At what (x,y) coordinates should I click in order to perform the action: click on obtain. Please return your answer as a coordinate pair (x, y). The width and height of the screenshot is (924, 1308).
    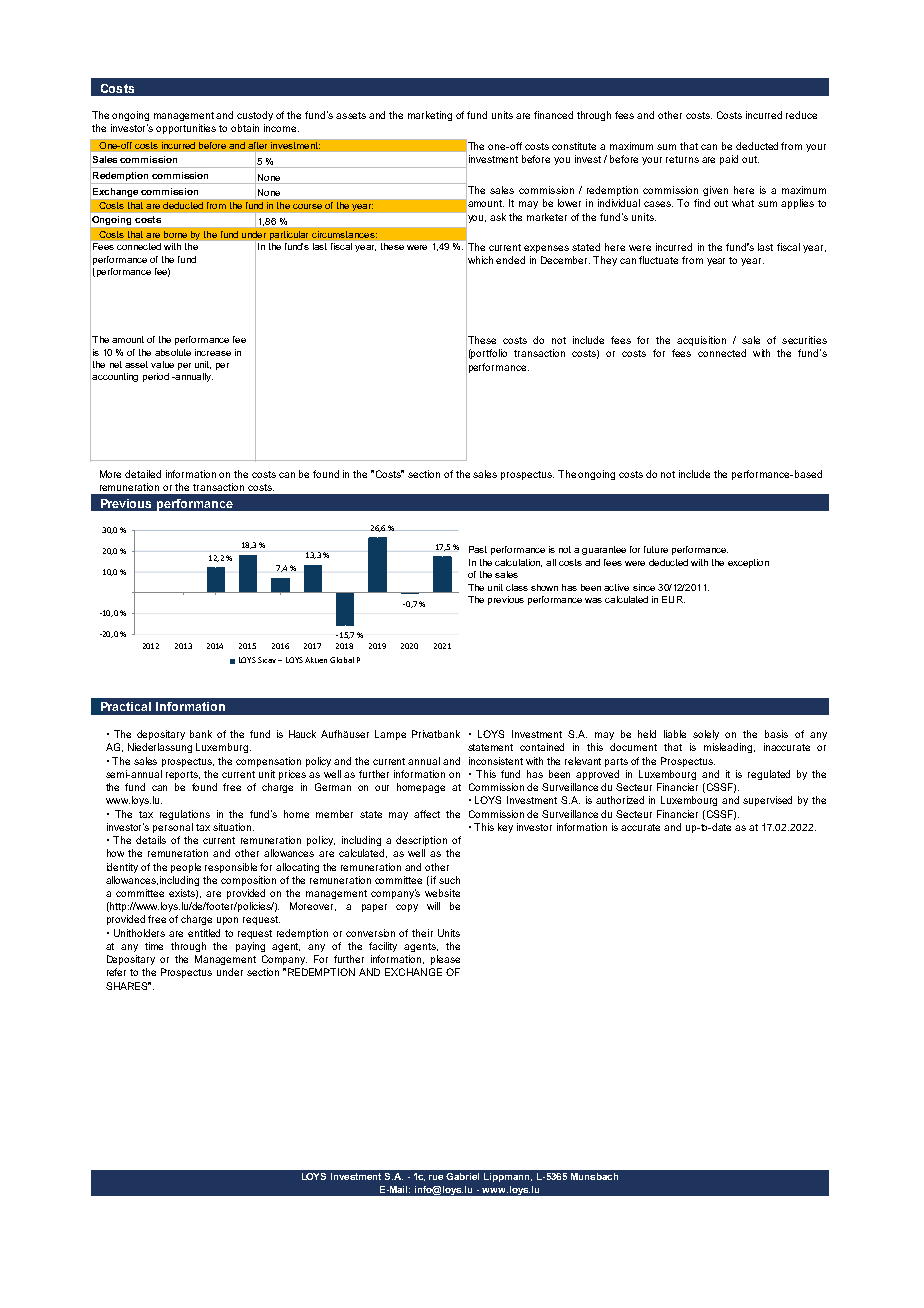
    Looking at the image, I should click on (245, 128).
